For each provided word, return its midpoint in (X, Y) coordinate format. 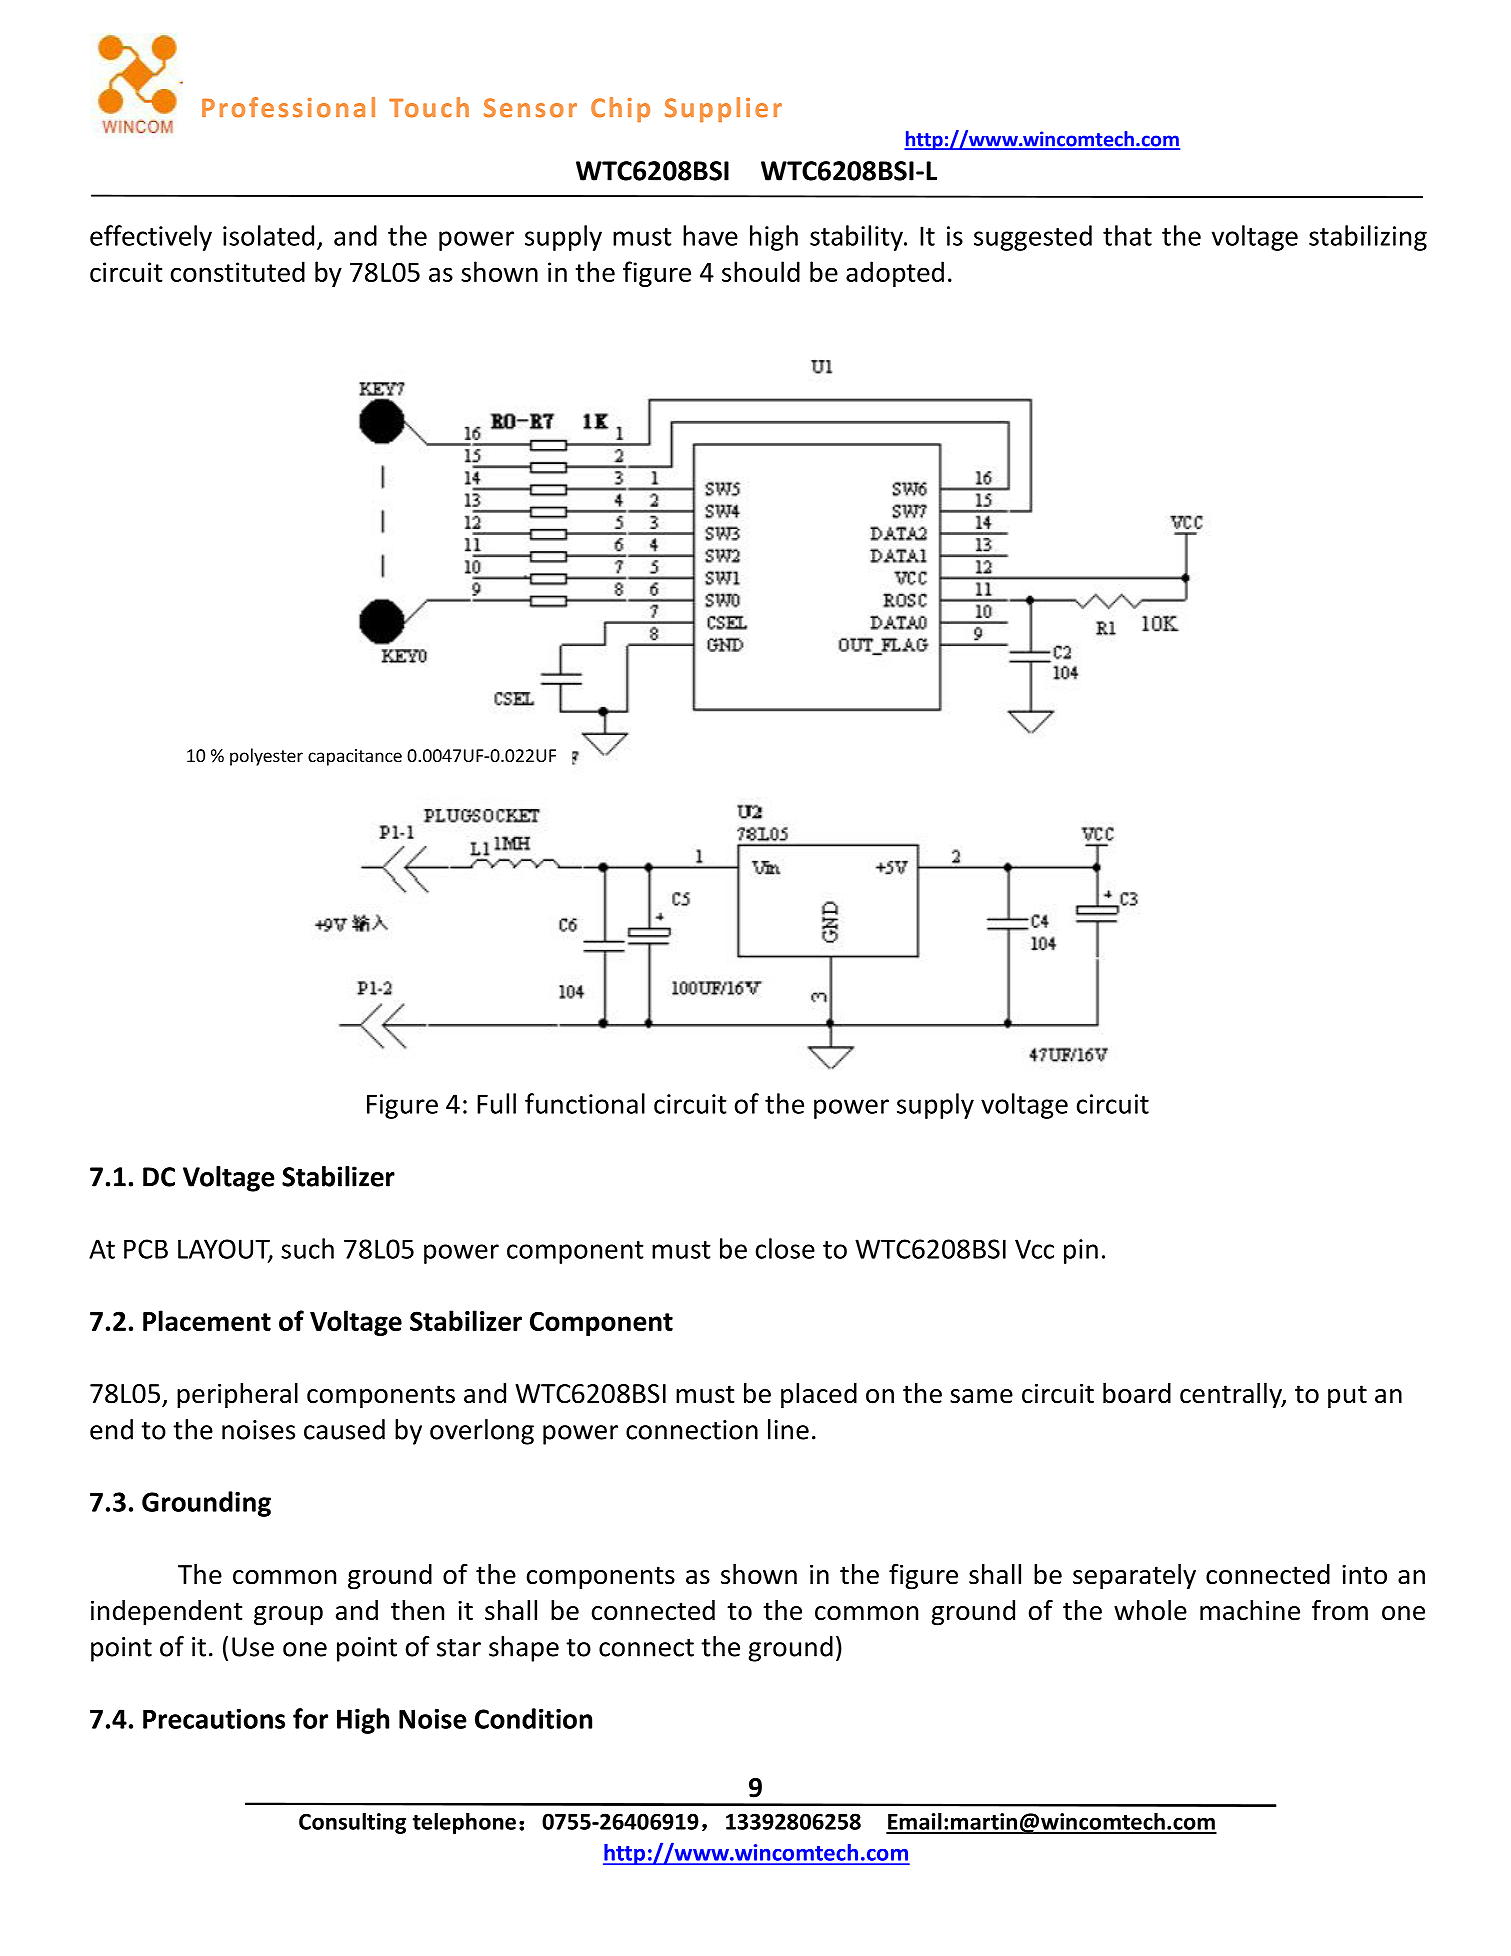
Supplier (723, 110)
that (1127, 235)
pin (1081, 1251)
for (310, 1718)
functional (585, 1103)
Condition (533, 1718)
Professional (288, 107)
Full (496, 1103)
